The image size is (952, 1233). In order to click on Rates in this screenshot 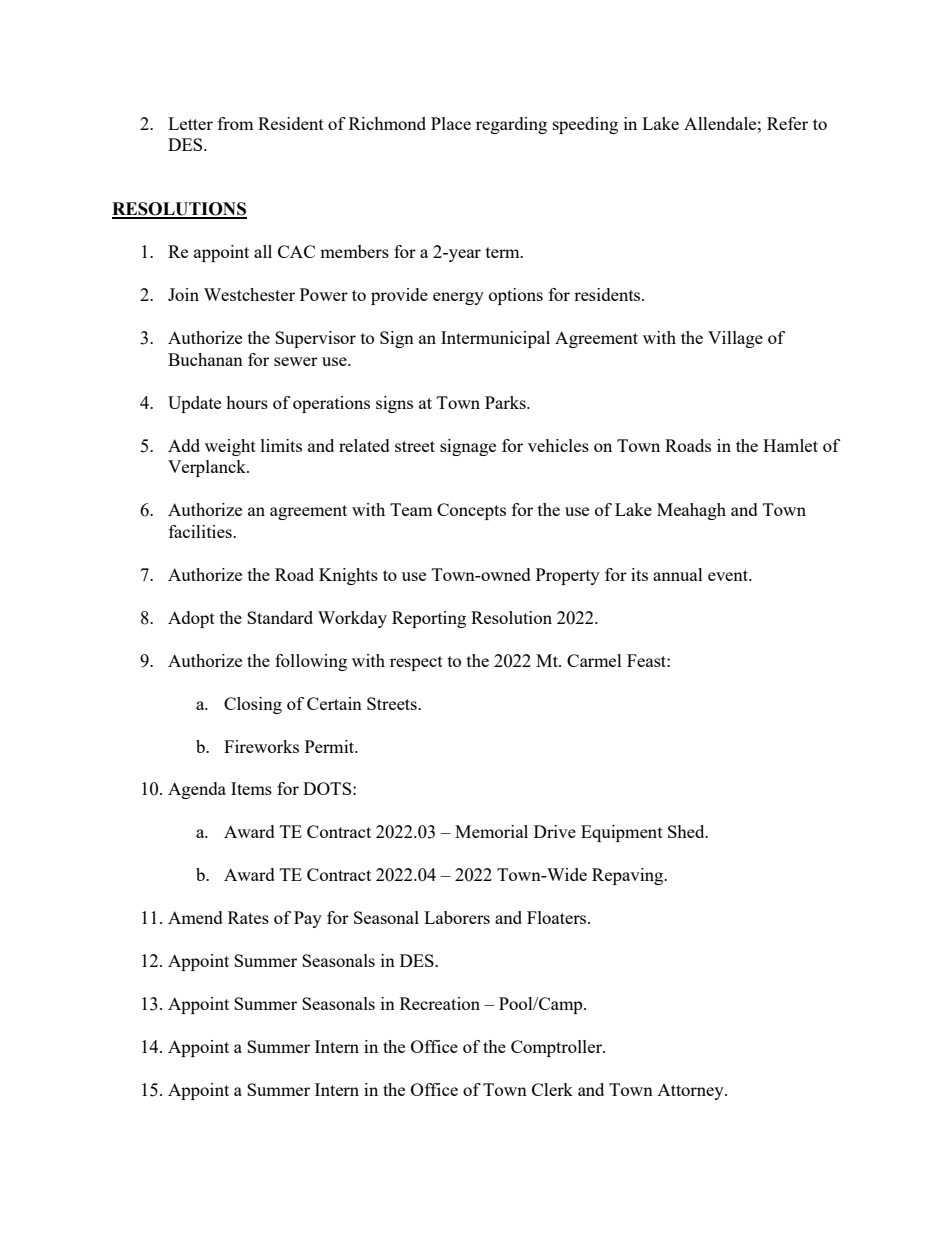, I will do `click(248, 917)`.
